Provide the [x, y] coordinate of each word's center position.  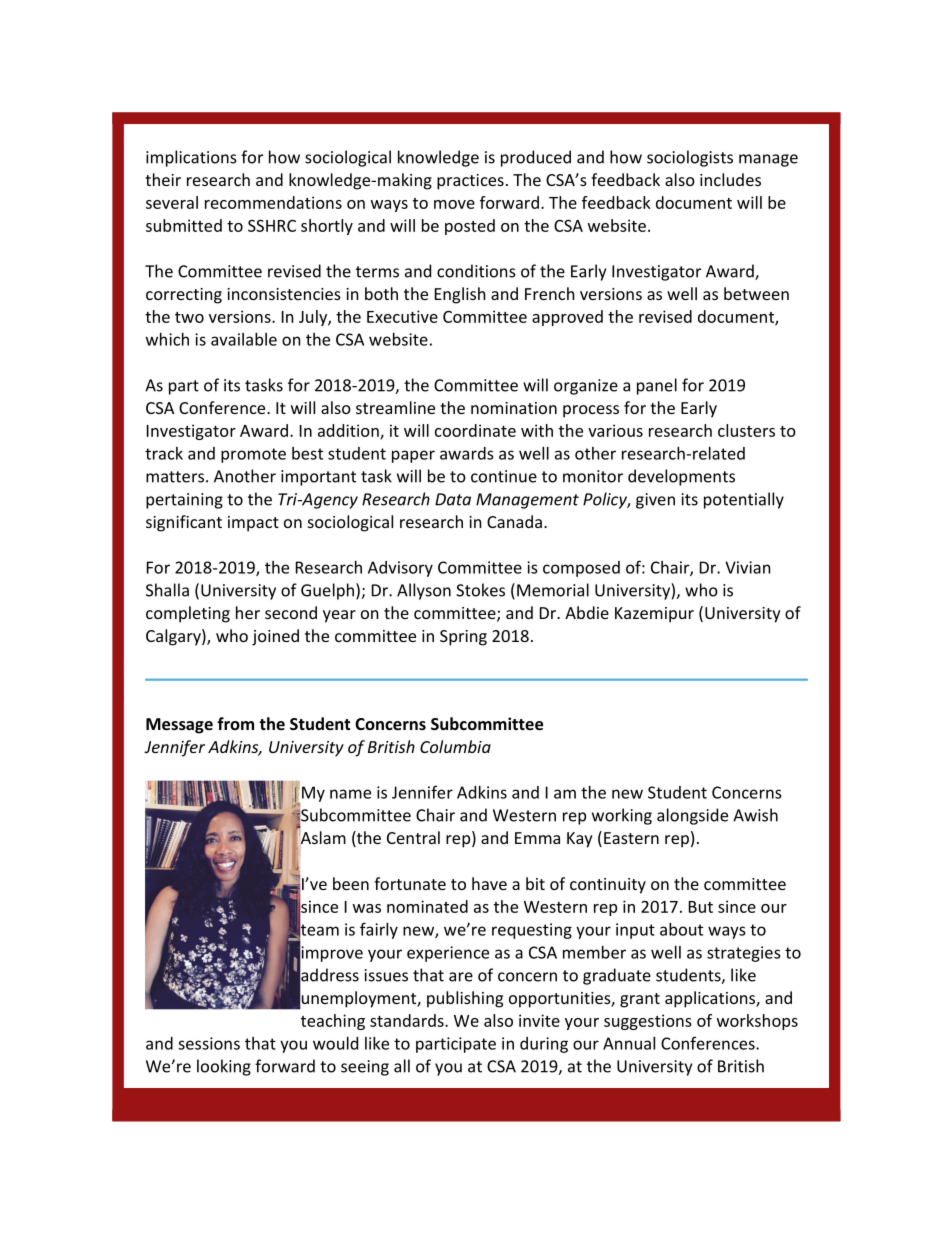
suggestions [648, 1022]
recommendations [273, 202]
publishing [465, 999]
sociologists [690, 158]
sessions [209, 1043]
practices [470, 182]
